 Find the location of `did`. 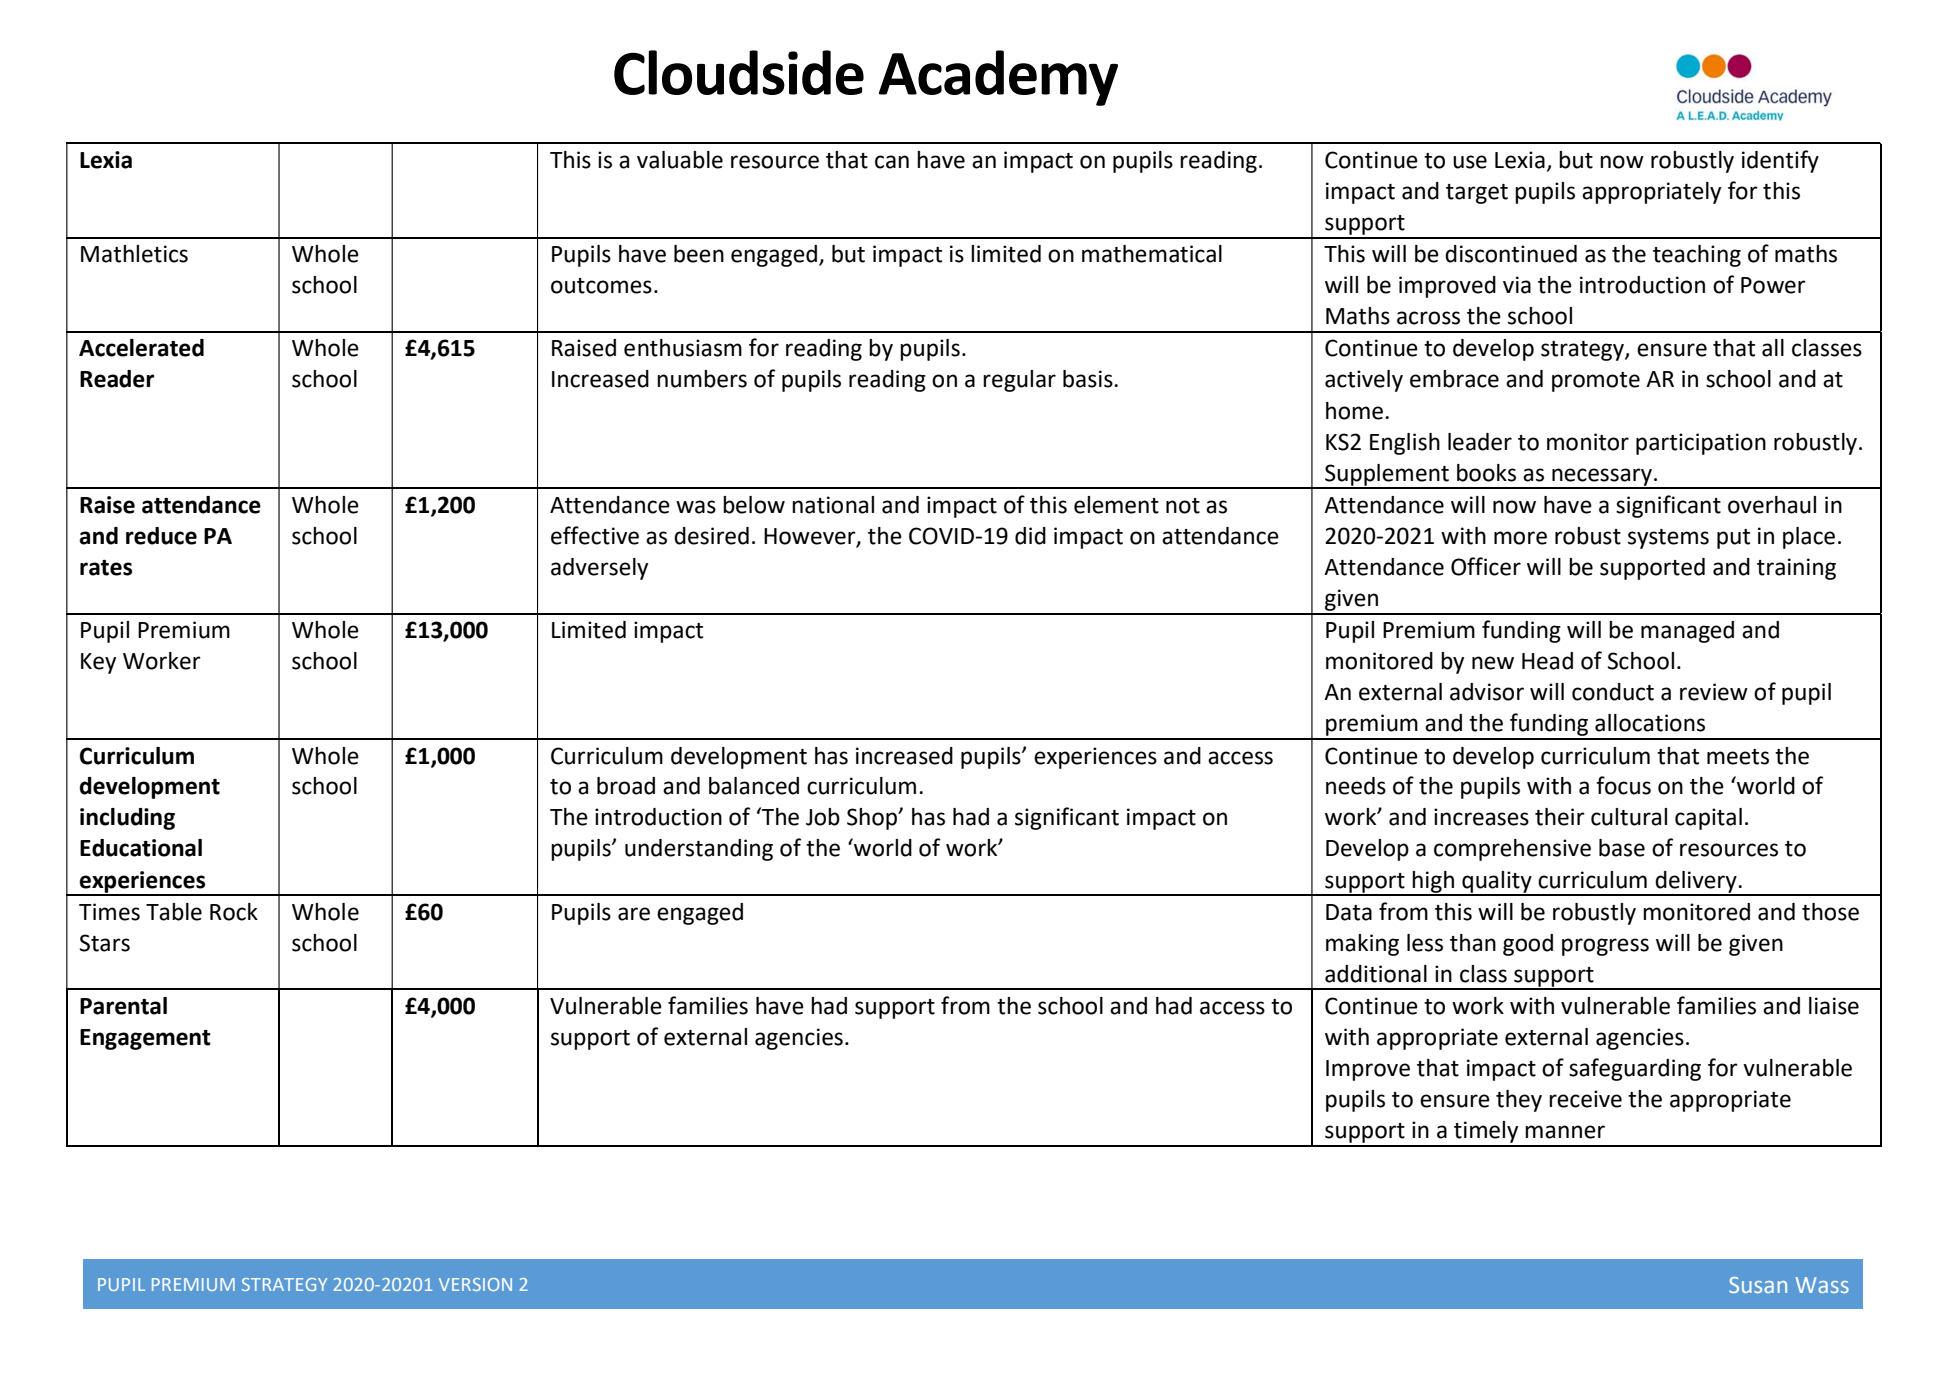

did is located at coordinates (1030, 536).
